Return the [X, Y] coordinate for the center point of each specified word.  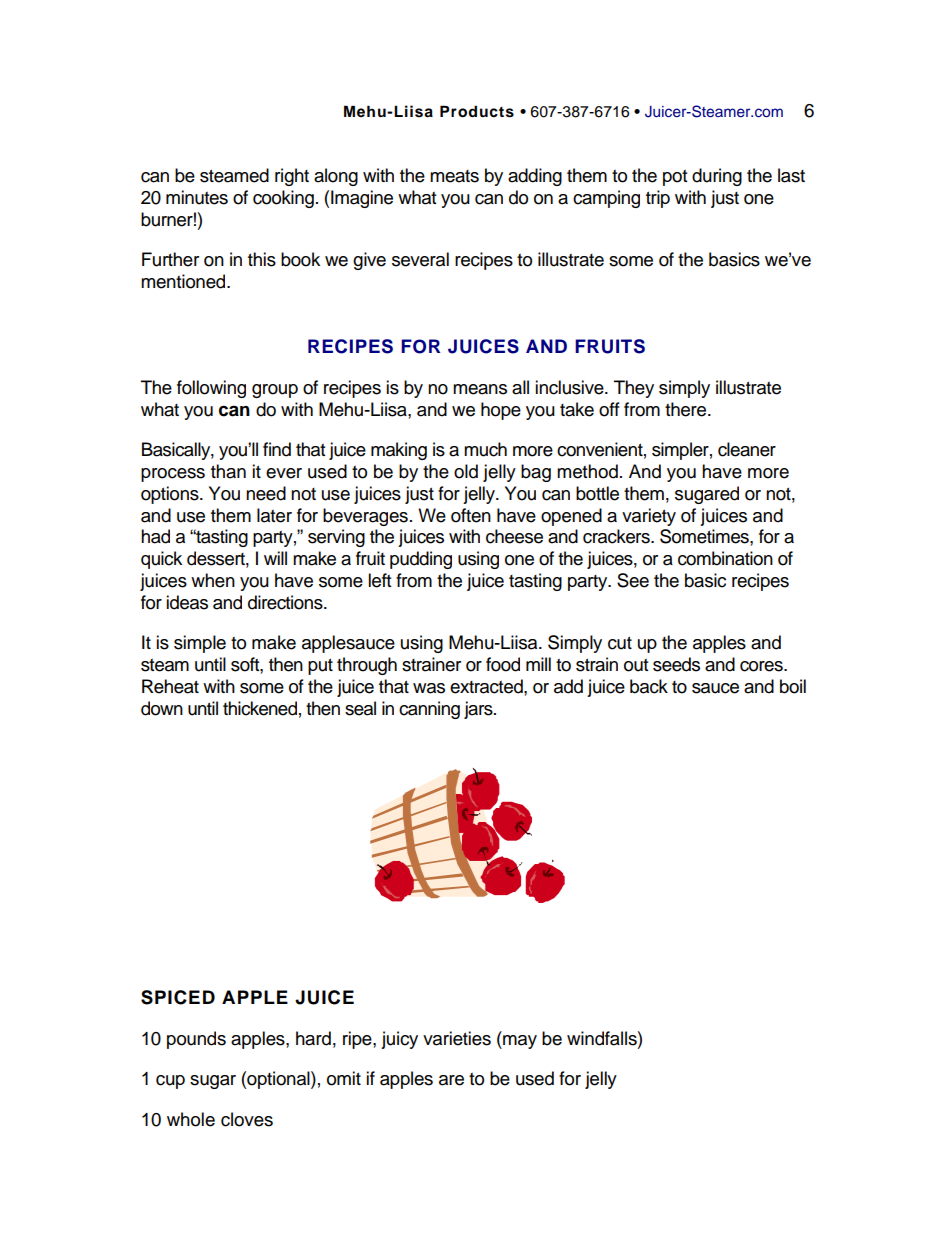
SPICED [178, 997]
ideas [187, 602]
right [292, 177]
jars [479, 710]
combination [725, 558]
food [503, 664]
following [211, 389]
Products [477, 111]
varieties [457, 1038]
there [687, 409]
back [649, 686]
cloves [247, 1119]
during [717, 177]
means [480, 389]
